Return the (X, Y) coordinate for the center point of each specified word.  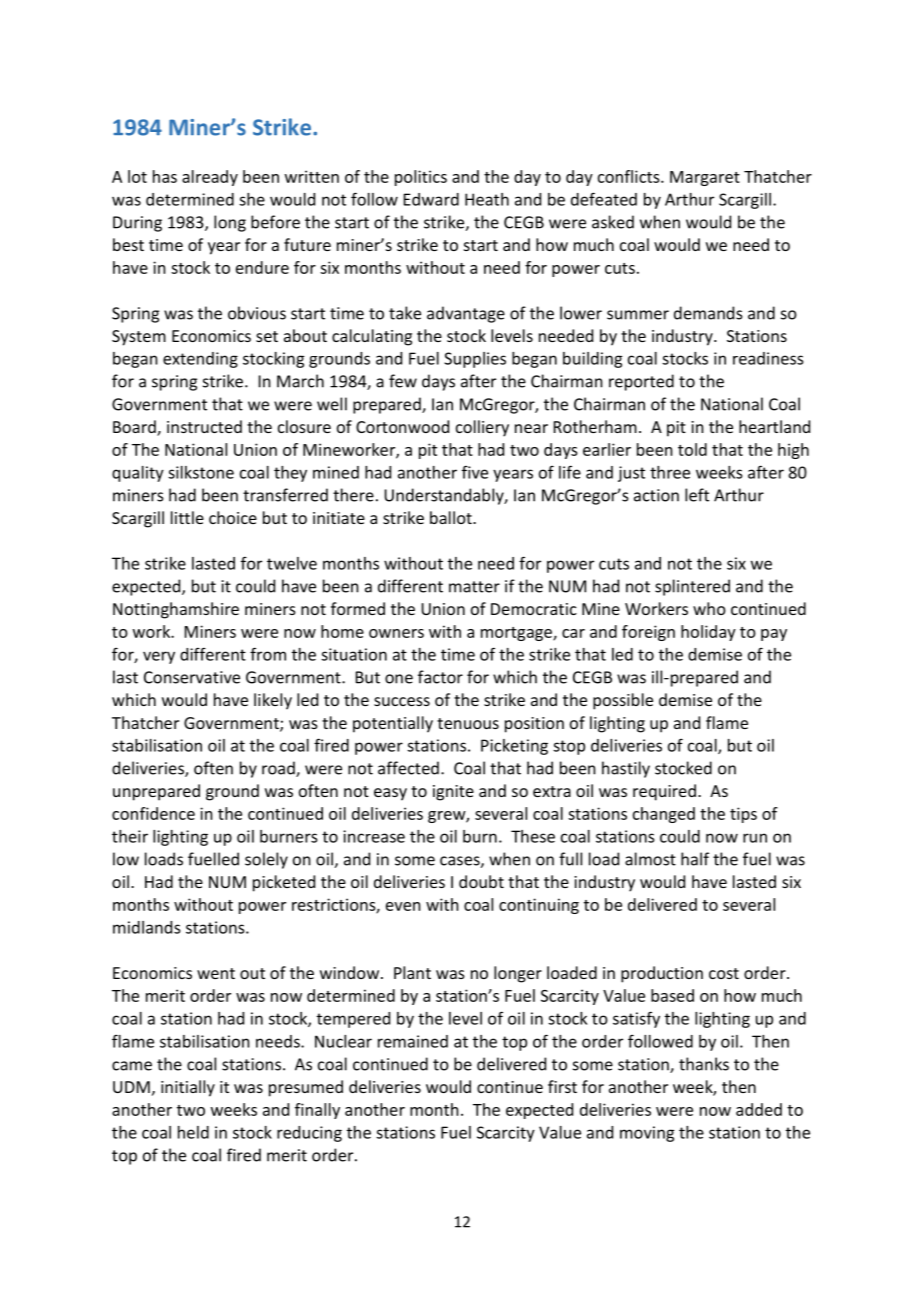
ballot (452, 517)
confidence (153, 813)
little (187, 517)
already (210, 178)
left (697, 495)
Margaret (705, 178)
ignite (453, 793)
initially (188, 1088)
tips (743, 815)
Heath (487, 199)
